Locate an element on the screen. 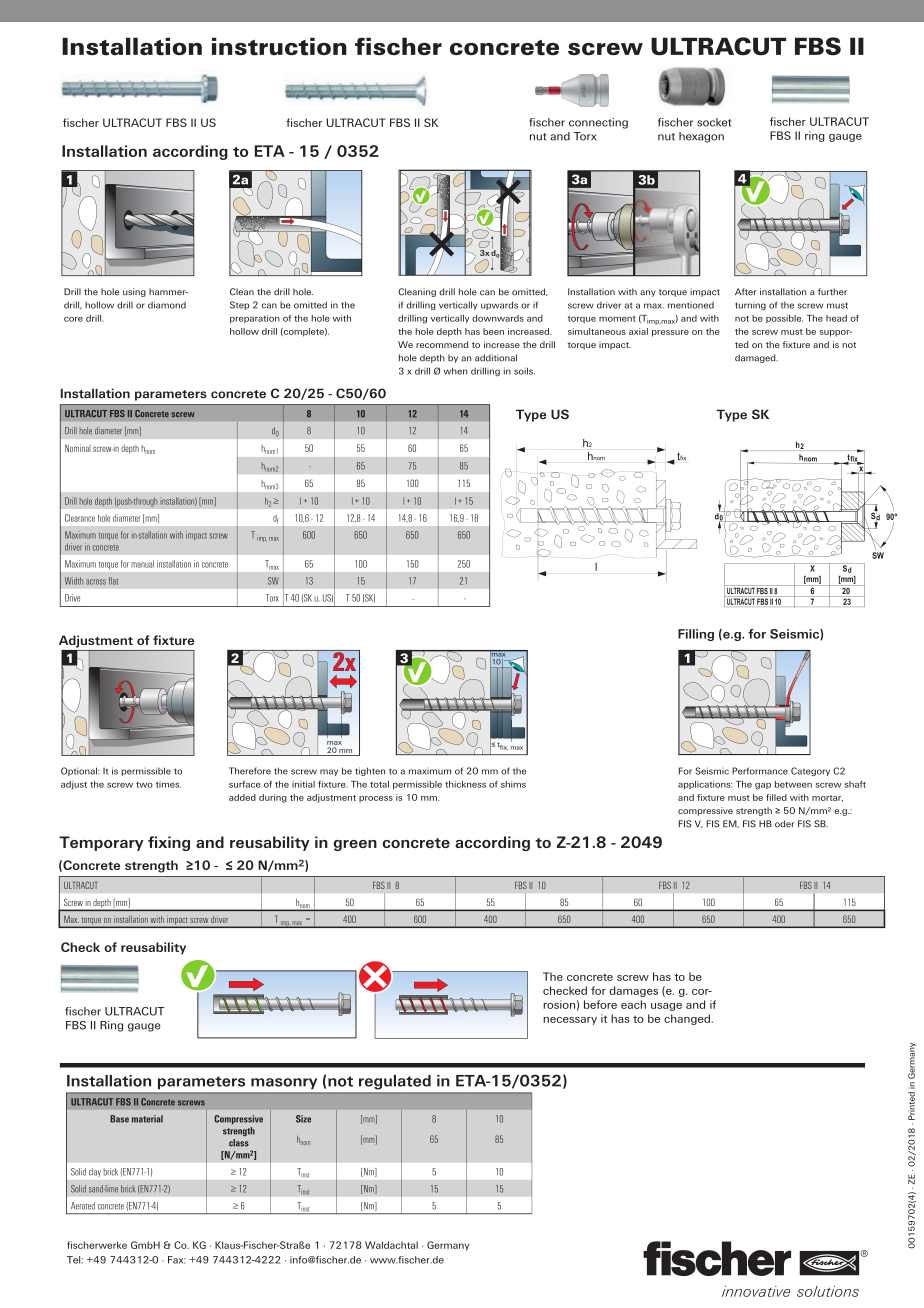  clay is located at coordinates (95, 1172).
